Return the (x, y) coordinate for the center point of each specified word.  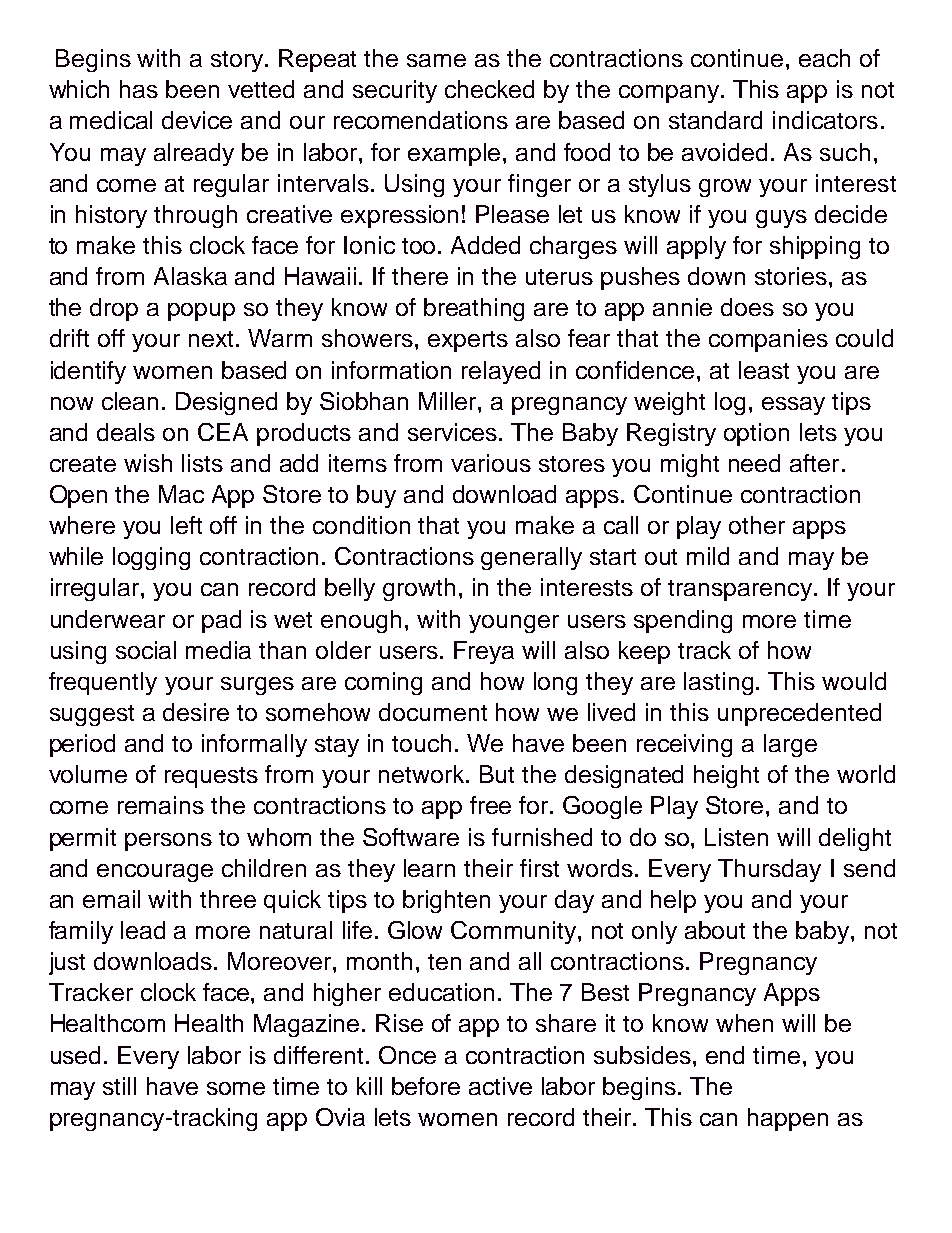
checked (489, 89)
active (500, 1086)
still (119, 1086)
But (497, 774)
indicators (825, 120)
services (454, 432)
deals (126, 432)
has (139, 89)
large (790, 745)
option (756, 434)
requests (211, 777)
